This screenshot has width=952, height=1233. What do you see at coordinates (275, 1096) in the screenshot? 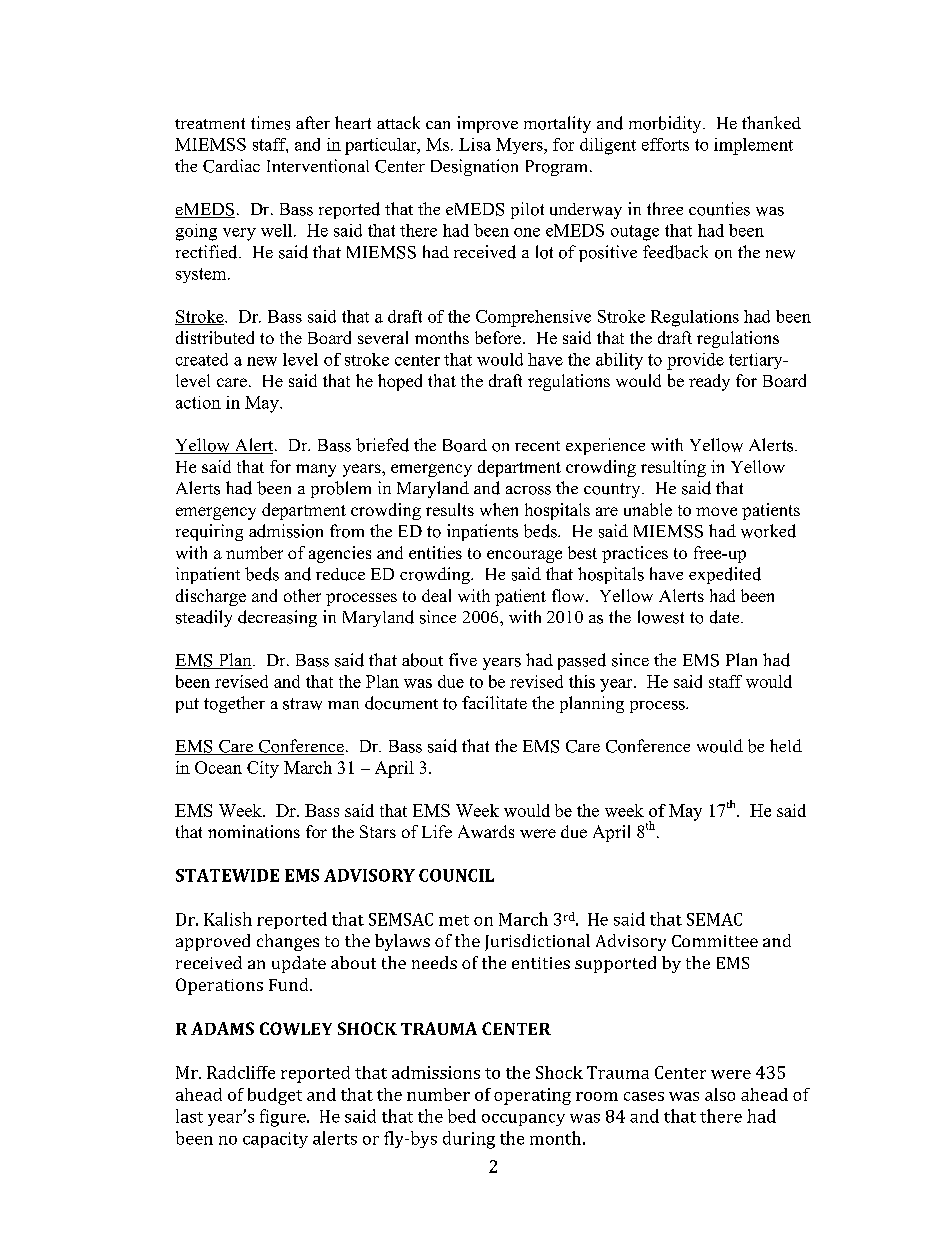
I see `budget` at bounding box center [275, 1096].
